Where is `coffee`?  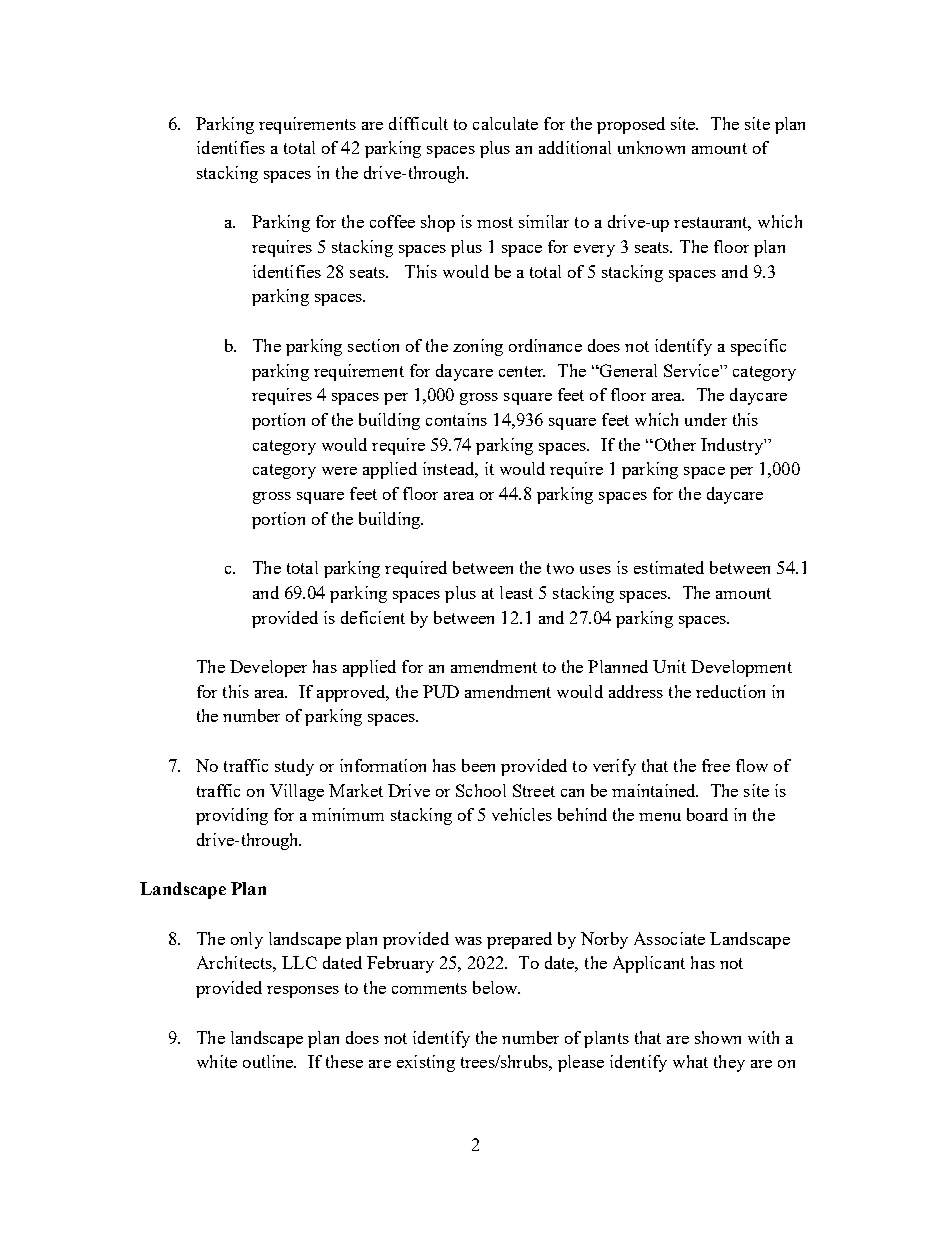
coffee is located at coordinates (392, 221).
